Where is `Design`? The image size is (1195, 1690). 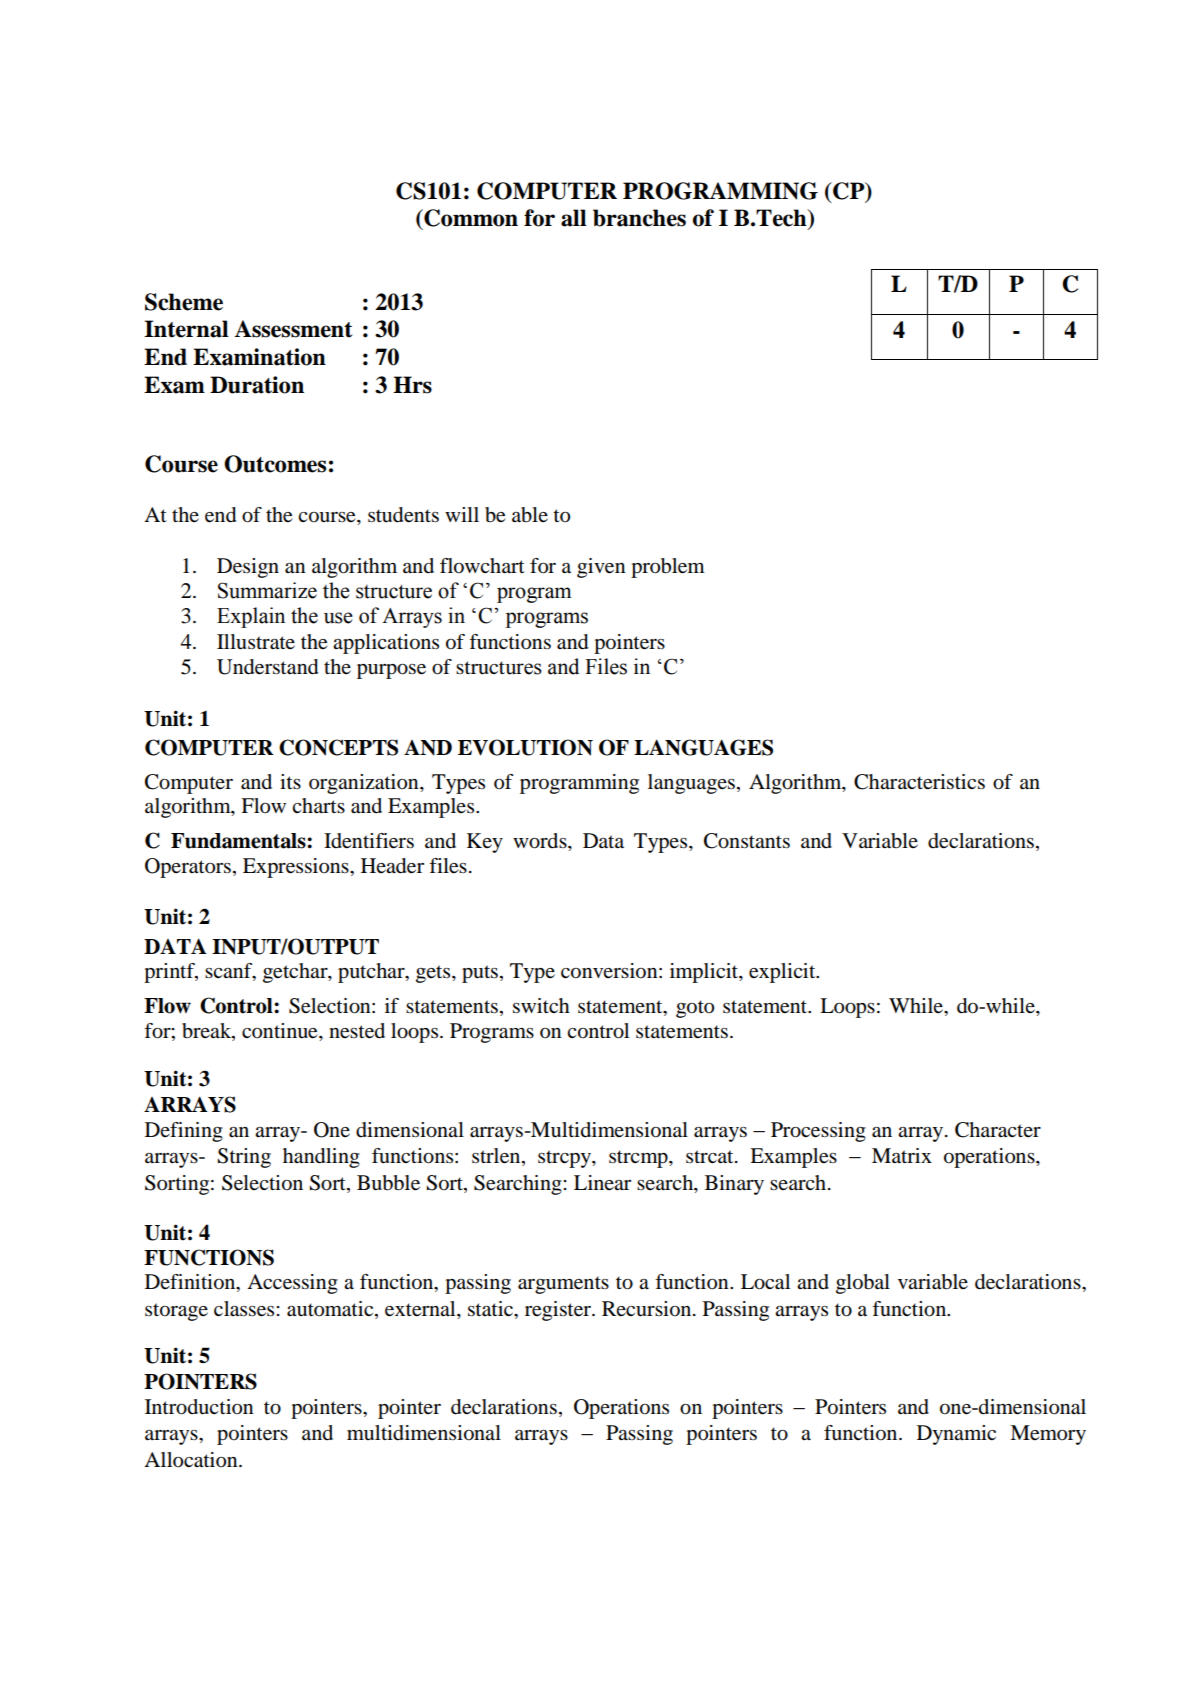 Design is located at coordinates (248, 568).
